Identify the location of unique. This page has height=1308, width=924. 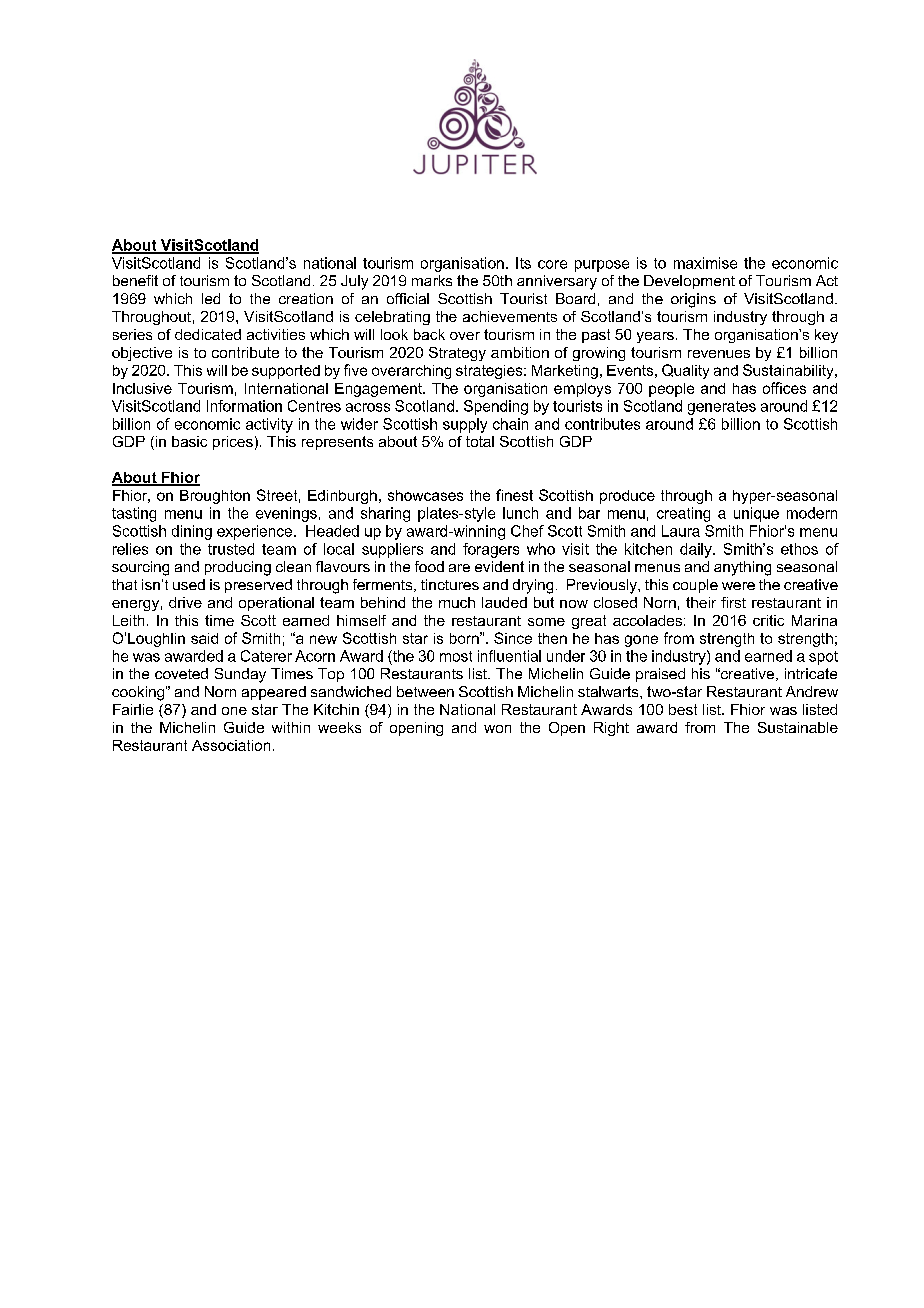
(756, 514).
